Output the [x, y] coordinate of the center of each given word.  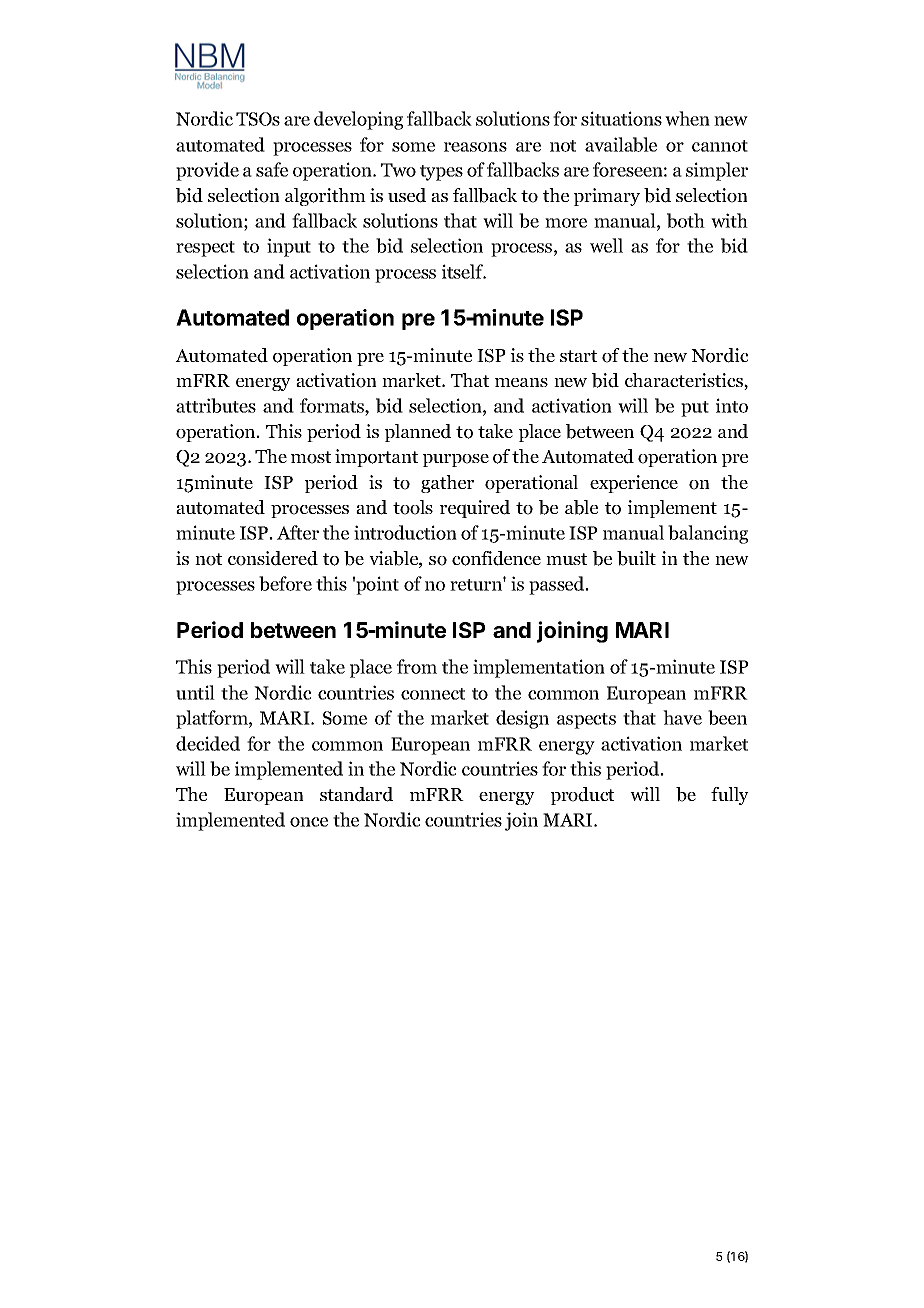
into [732, 405]
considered [273, 558]
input [289, 247]
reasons [475, 147]
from [417, 666]
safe [272, 169]
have [682, 717]
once [309, 822]
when [687, 118]
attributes [216, 405]
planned [418, 433]
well [606, 245]
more [566, 223]
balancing [708, 534]
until [195, 692]
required [475, 509]
